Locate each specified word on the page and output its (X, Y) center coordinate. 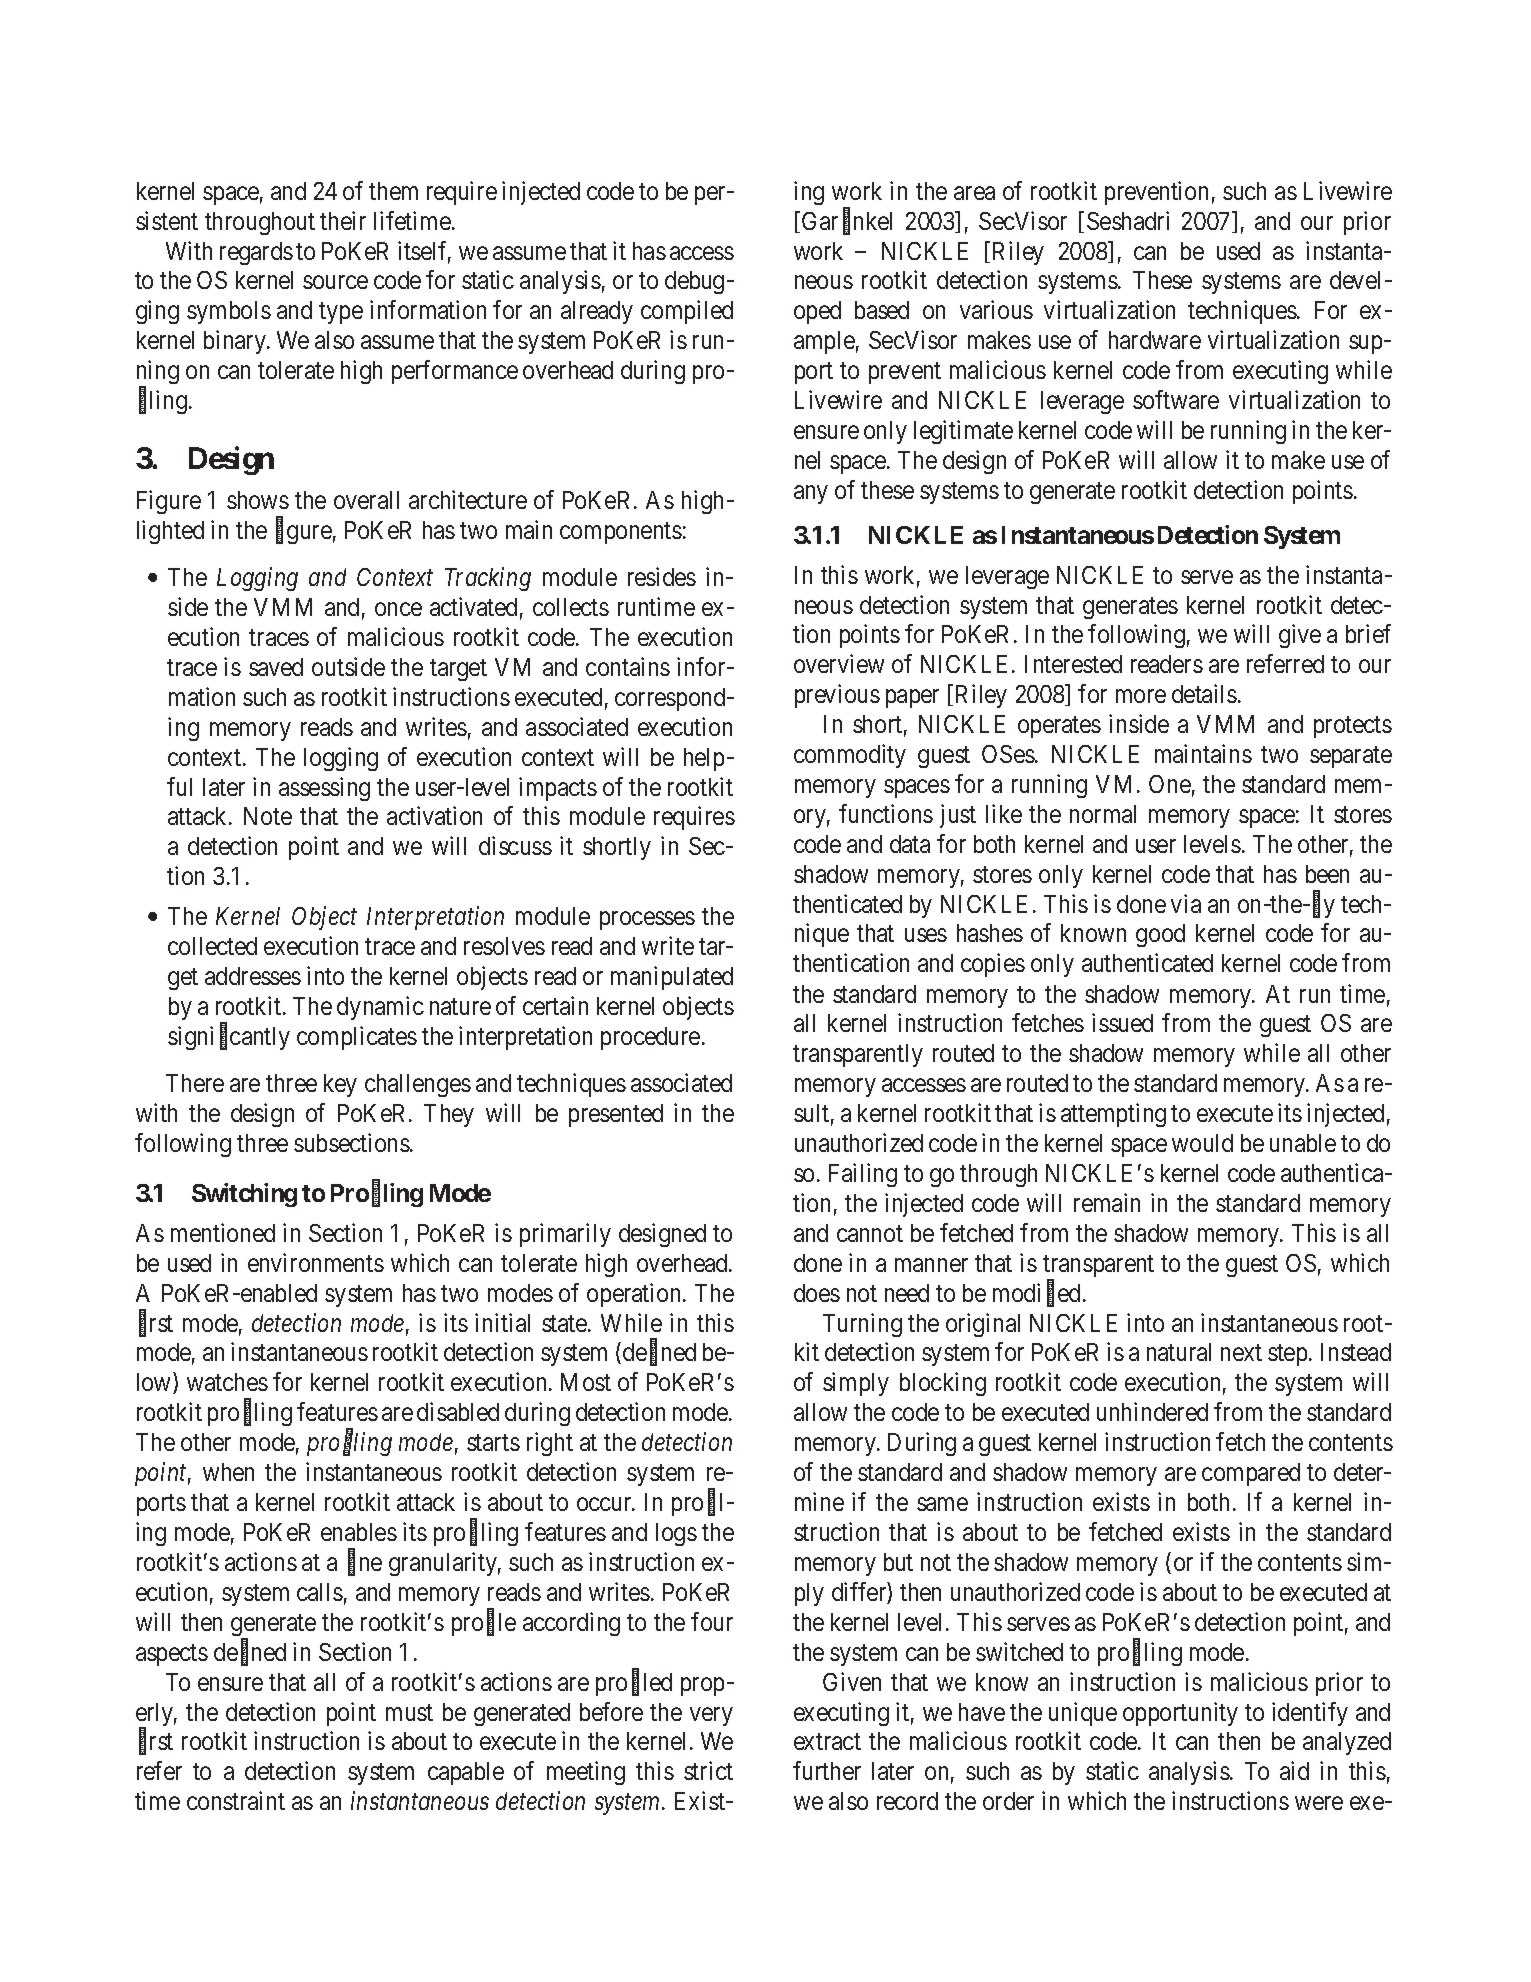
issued (1122, 1022)
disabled (458, 1411)
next (1241, 1353)
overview (839, 663)
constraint (236, 1800)
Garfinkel (847, 222)
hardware (1155, 340)
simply (856, 1384)
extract (827, 1742)
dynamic (380, 1008)
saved (276, 667)
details (1204, 693)
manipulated (672, 978)
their (343, 220)
